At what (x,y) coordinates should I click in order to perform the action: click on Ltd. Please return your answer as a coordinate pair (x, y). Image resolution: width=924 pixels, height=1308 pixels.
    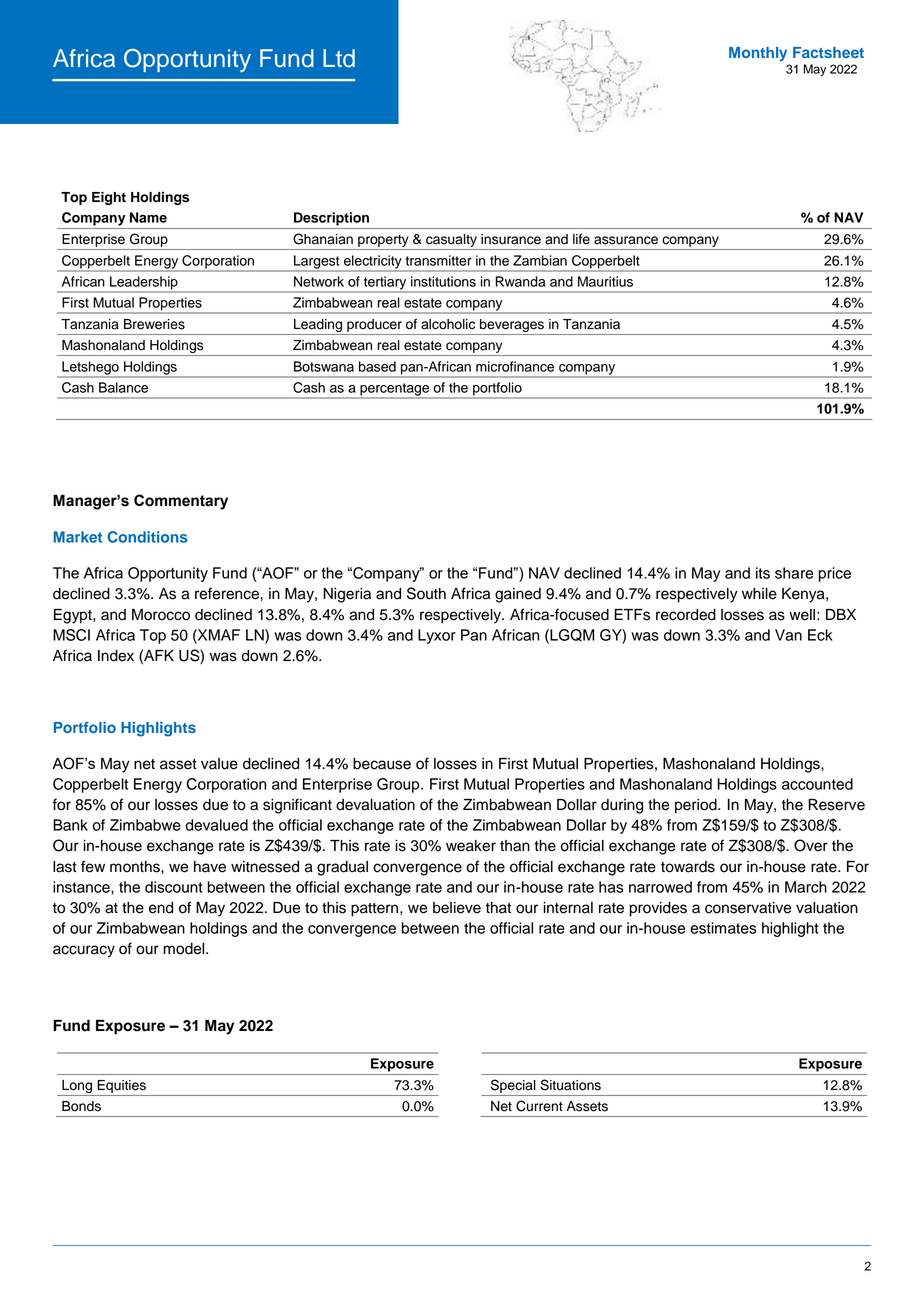
    Looking at the image, I should click on (339, 58).
